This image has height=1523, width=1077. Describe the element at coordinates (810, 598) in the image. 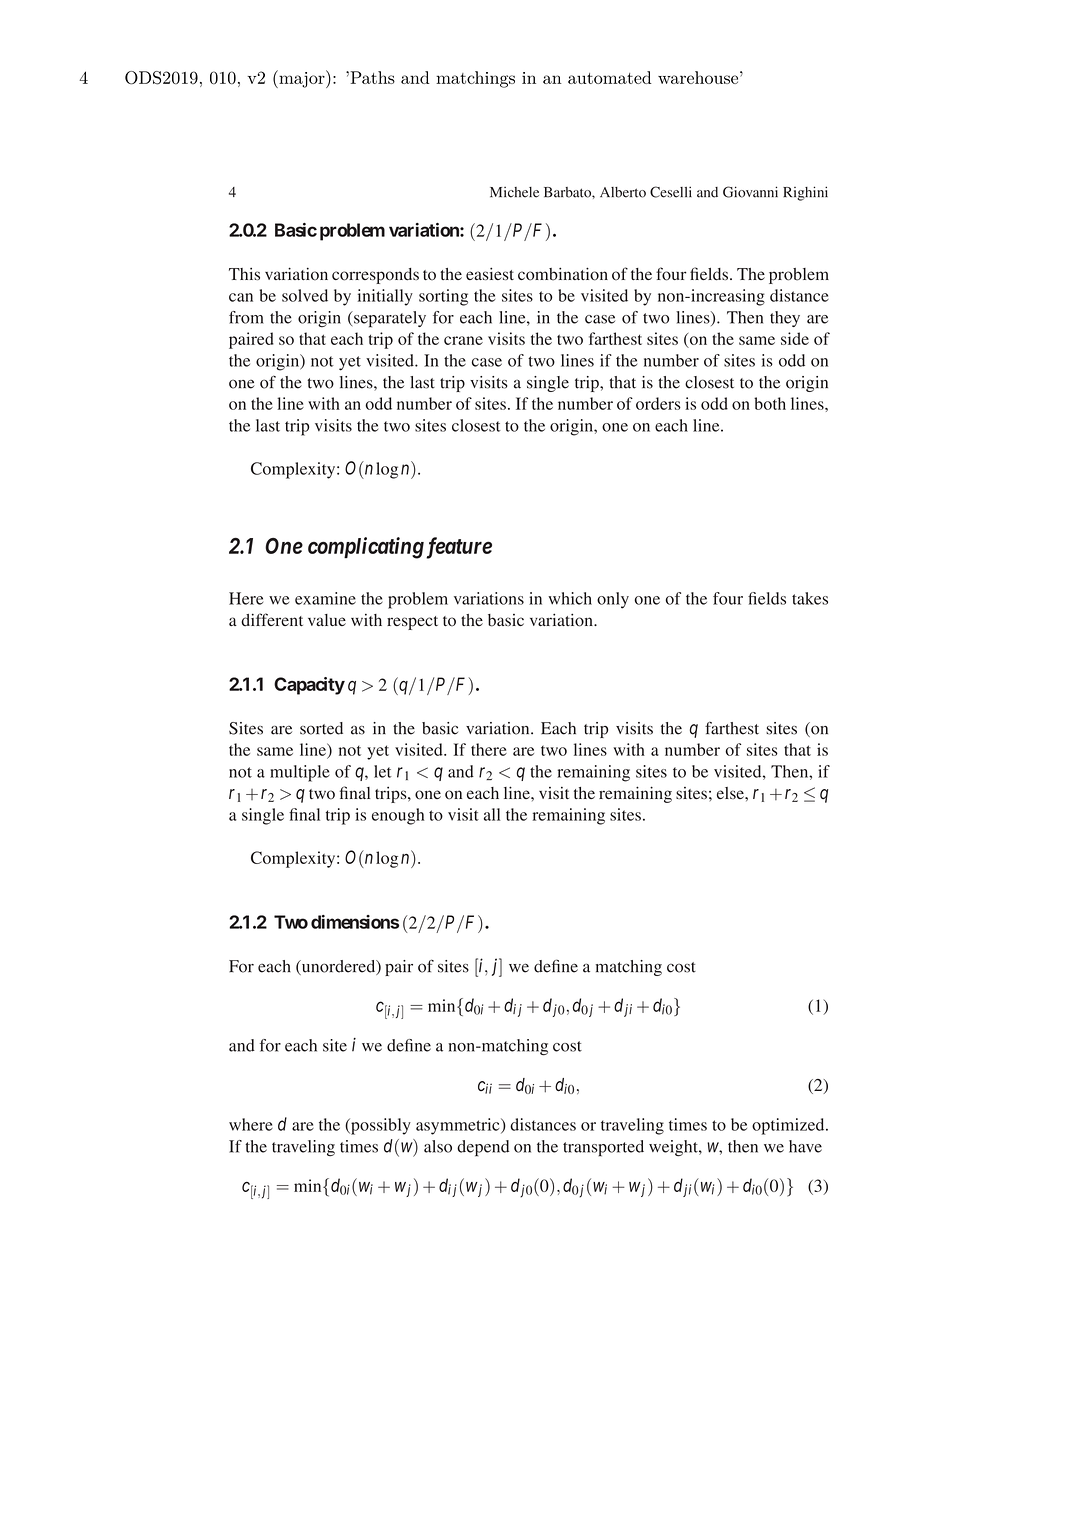

I see `takes` at that location.
